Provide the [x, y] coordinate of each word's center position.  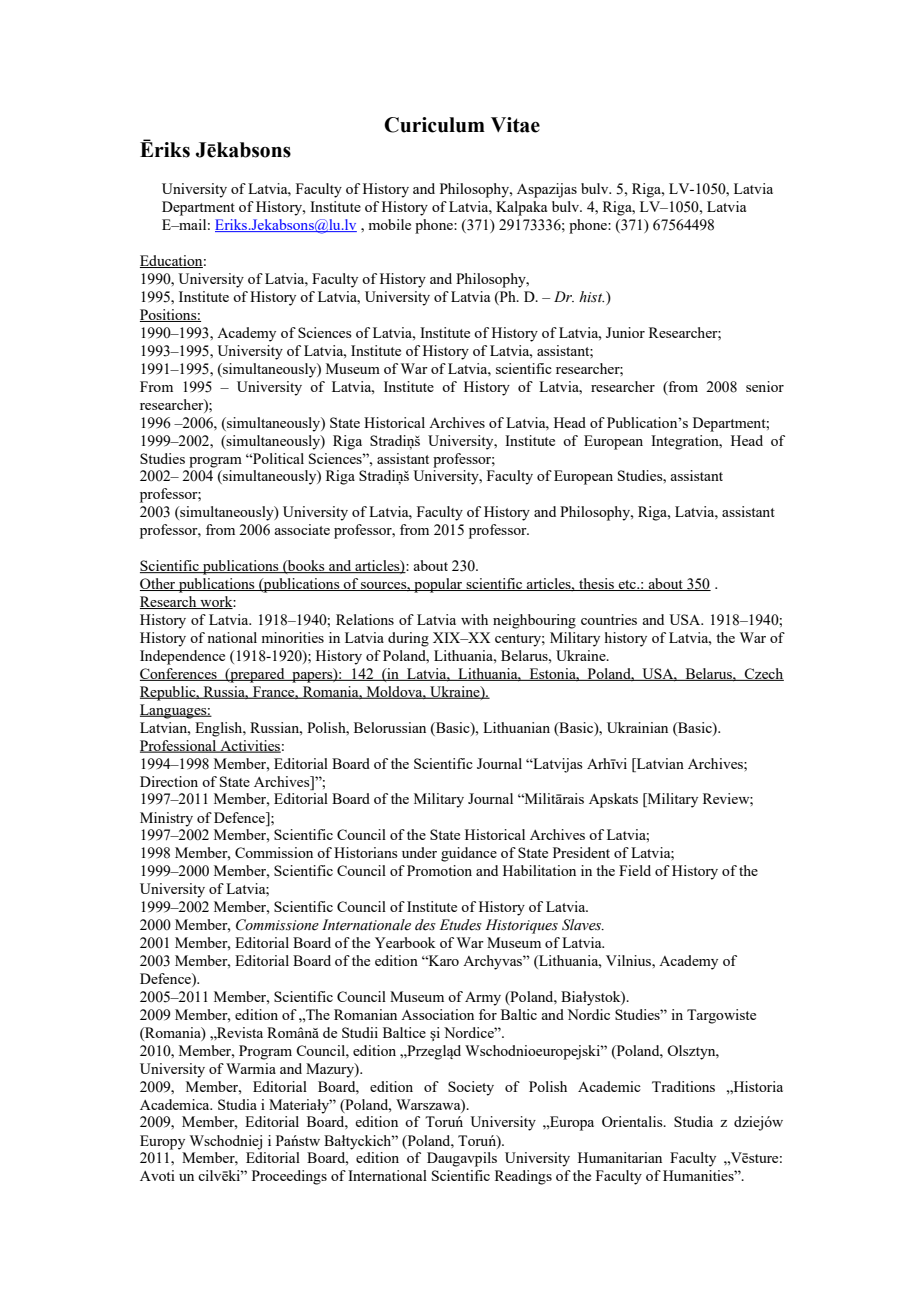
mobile [389, 224]
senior [765, 386]
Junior [625, 332]
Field [635, 870]
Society [471, 1088]
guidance [469, 854]
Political [277, 458]
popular [438, 585]
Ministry [166, 819]
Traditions [683, 1086]
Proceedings [289, 1177]
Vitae [515, 125]
